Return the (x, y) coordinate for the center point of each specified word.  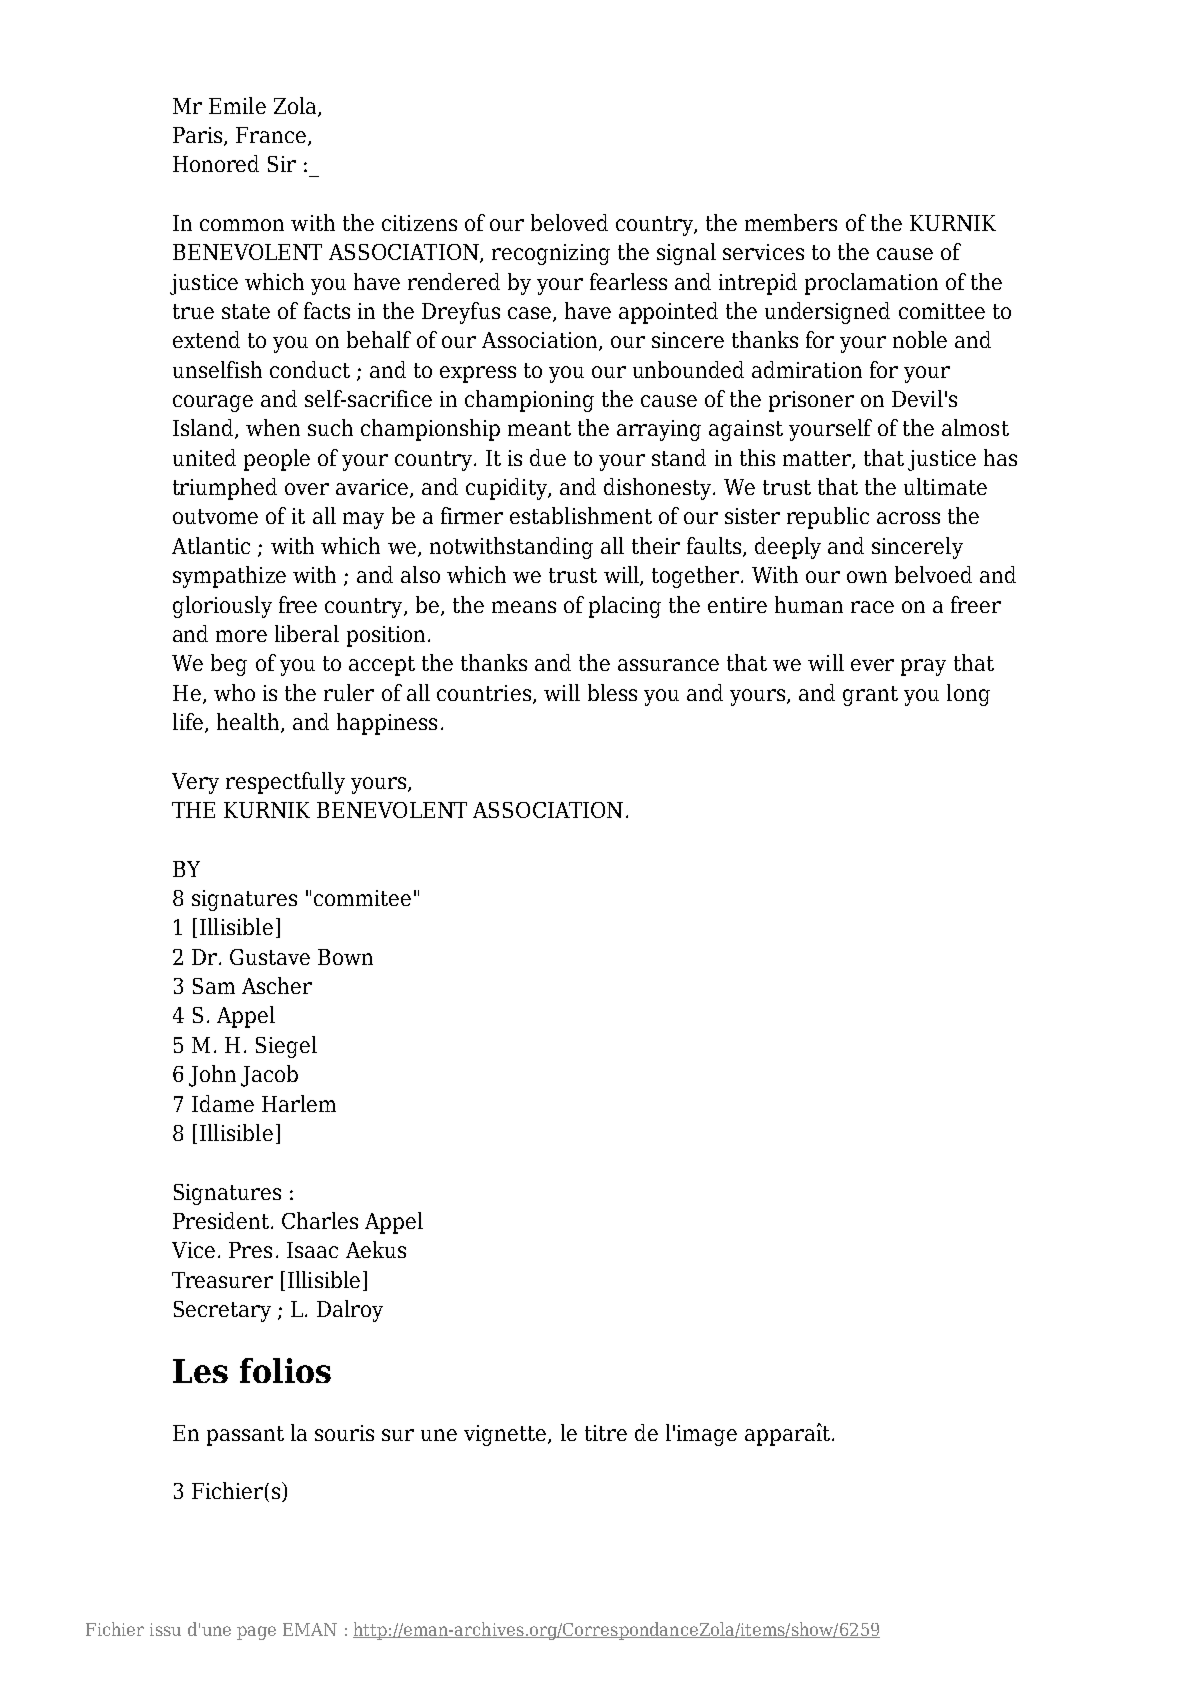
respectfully (285, 783)
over (307, 489)
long (968, 695)
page (256, 1633)
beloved (569, 222)
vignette (506, 1435)
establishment (581, 515)
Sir (282, 164)
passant (245, 1436)
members (791, 222)
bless (612, 692)
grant (870, 696)
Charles (320, 1220)
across (908, 518)
